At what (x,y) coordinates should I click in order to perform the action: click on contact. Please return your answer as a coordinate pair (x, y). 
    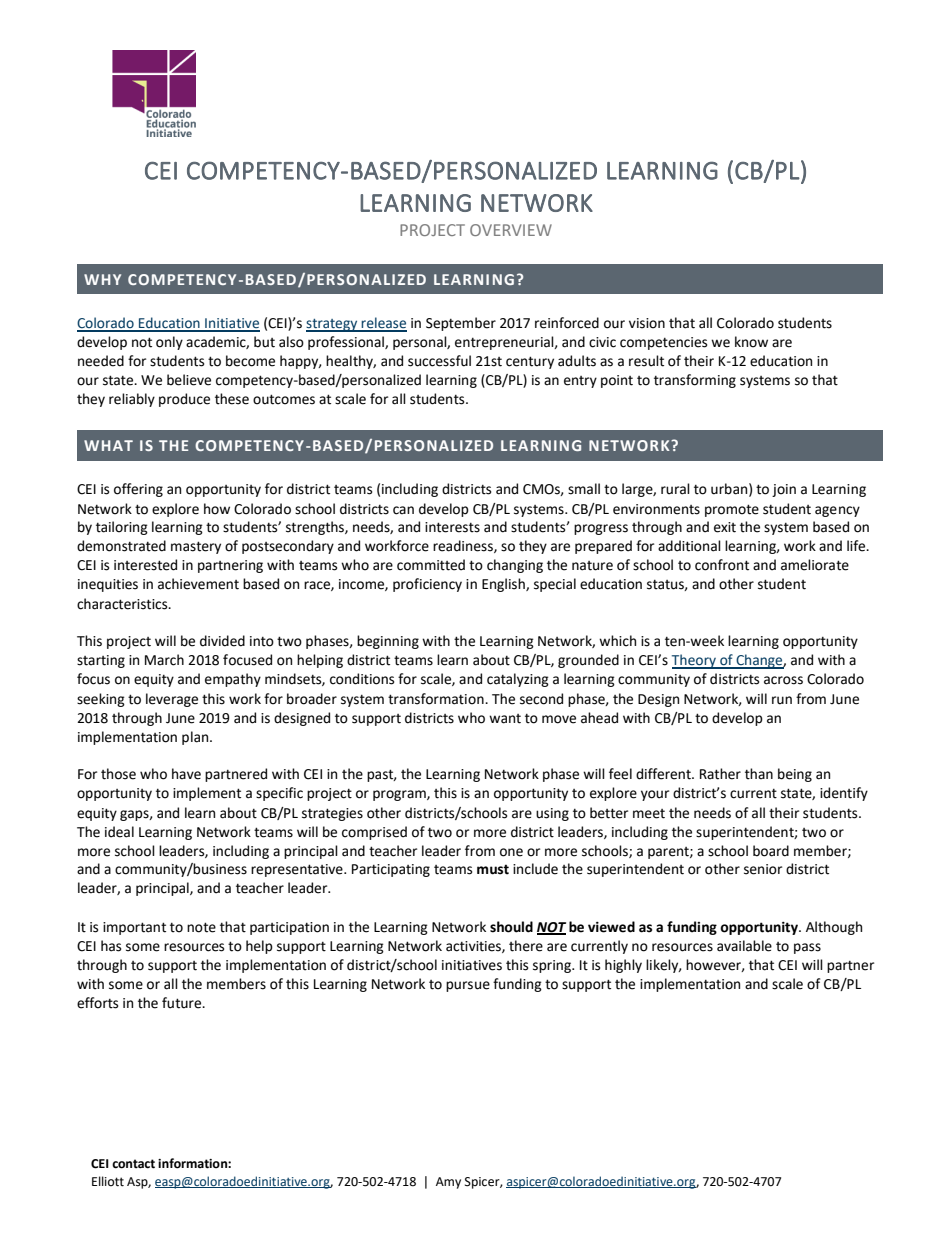
    Looking at the image, I should click on (133, 1164).
